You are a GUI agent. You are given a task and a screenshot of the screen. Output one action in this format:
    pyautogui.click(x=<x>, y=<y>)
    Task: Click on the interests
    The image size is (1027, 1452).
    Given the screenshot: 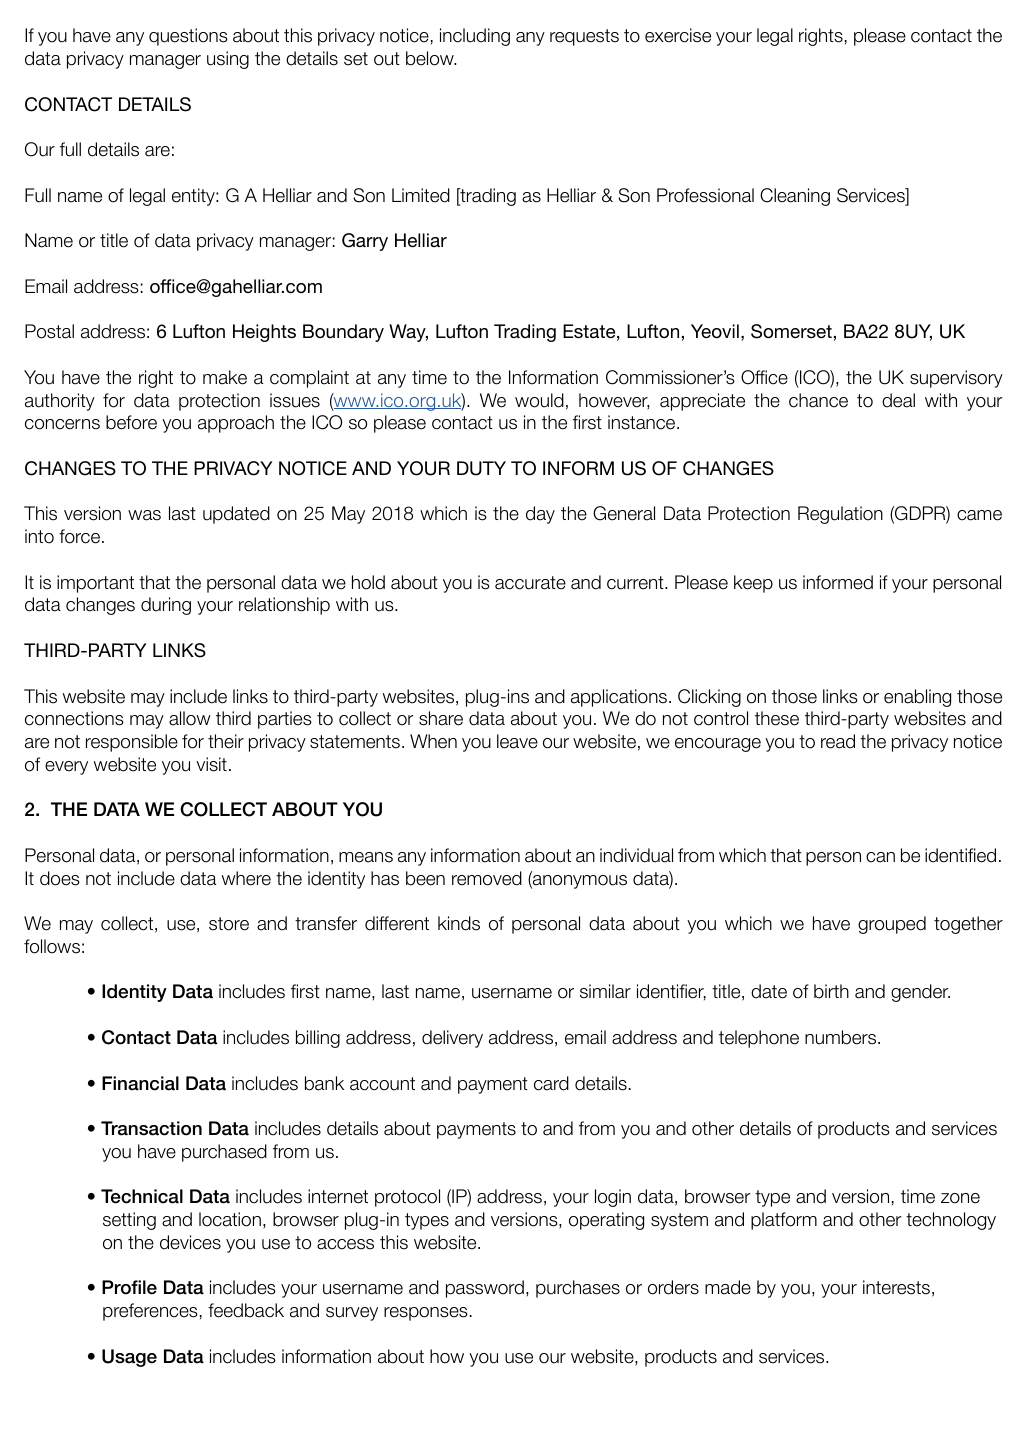 What is the action you would take?
    pyautogui.click(x=896, y=1287)
